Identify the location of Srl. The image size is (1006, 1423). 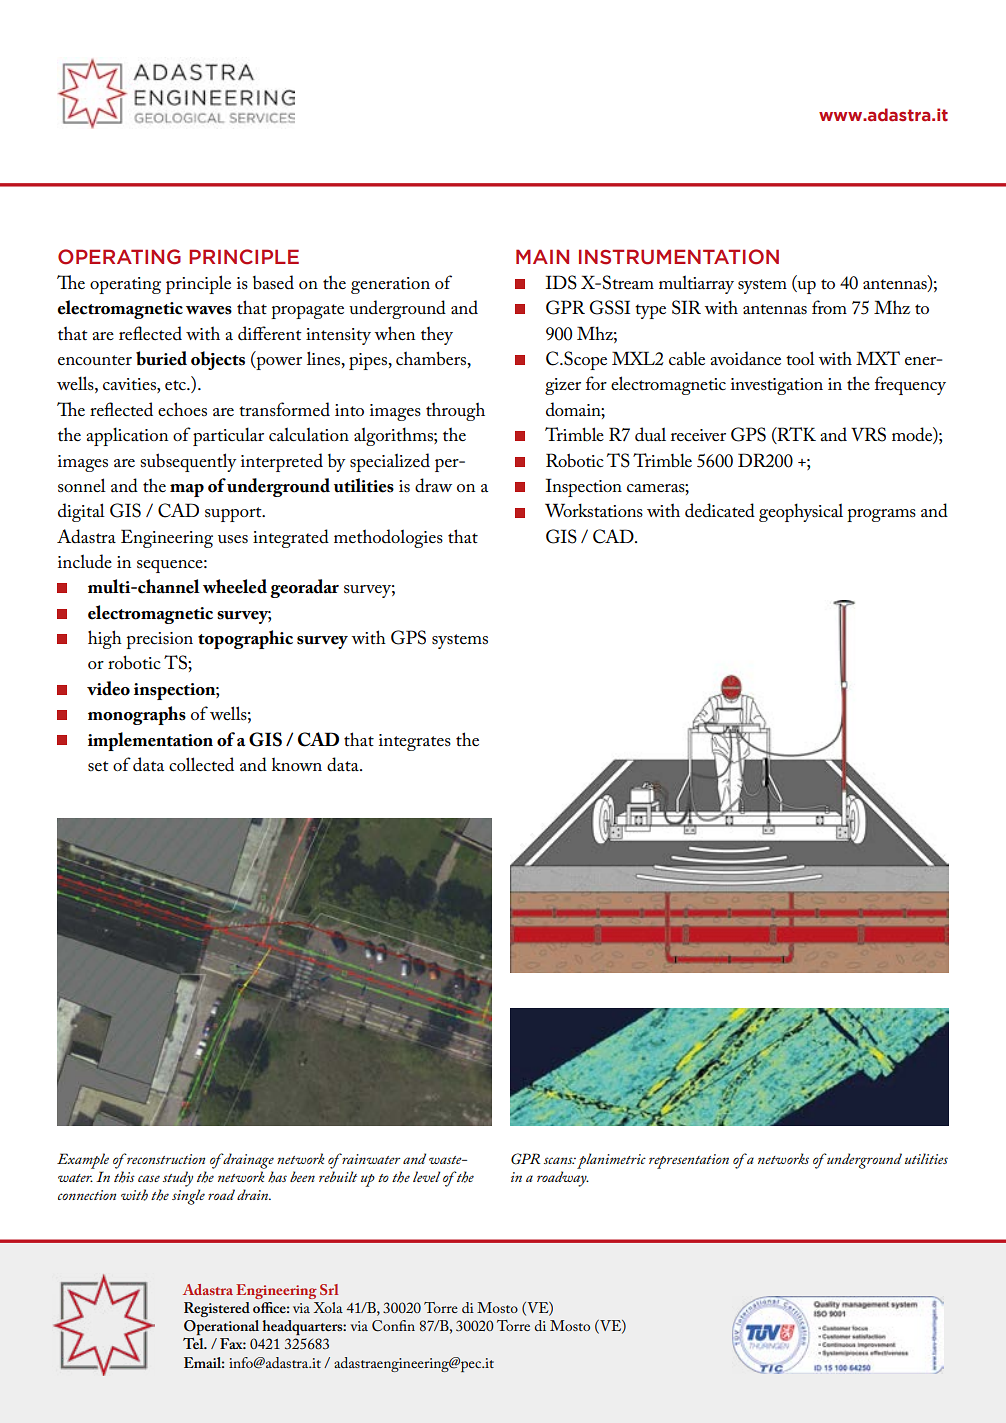
(329, 1289).
